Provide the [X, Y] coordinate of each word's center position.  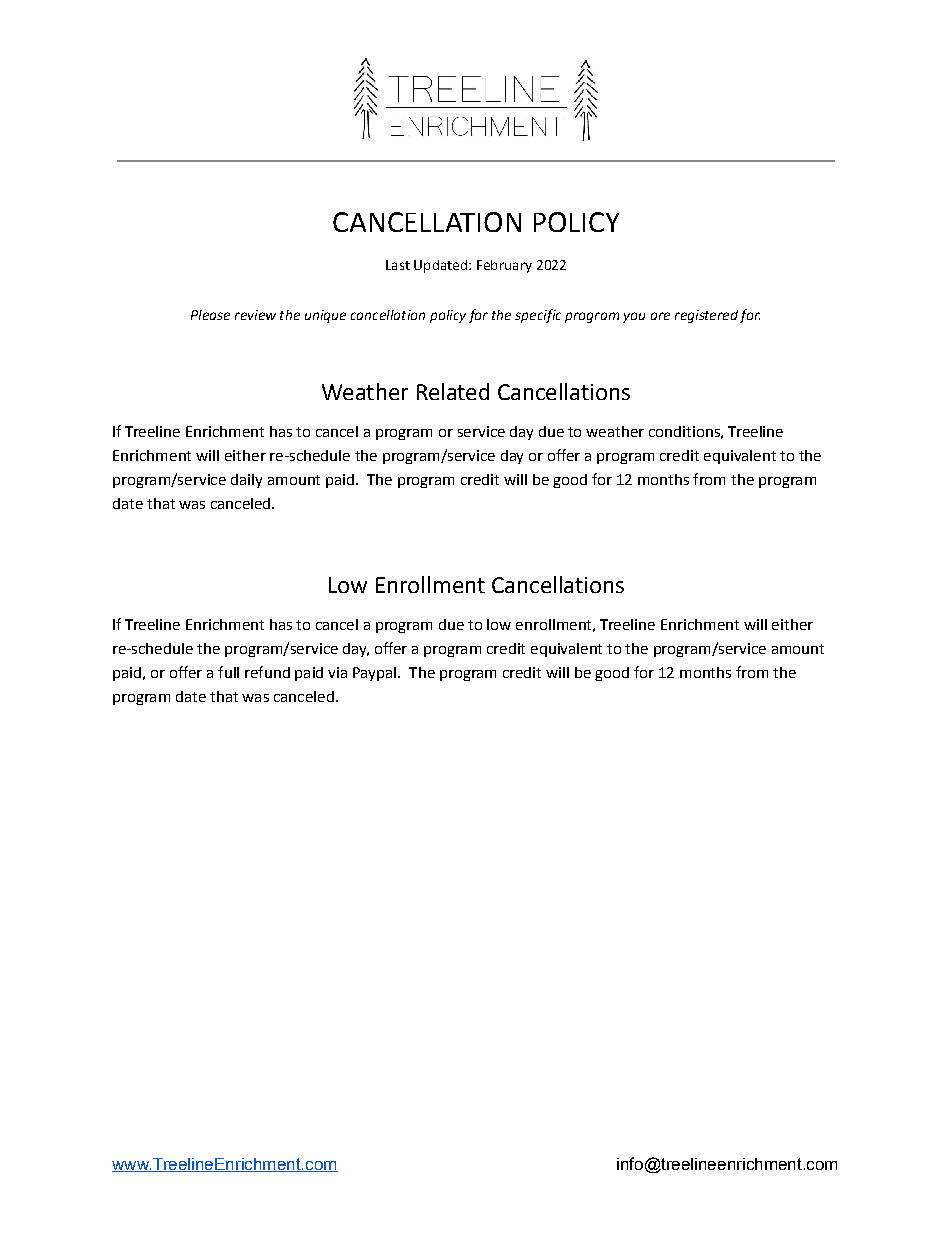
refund [267, 672]
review [255, 315]
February [504, 266]
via [337, 672]
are [660, 316]
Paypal [374, 674]
